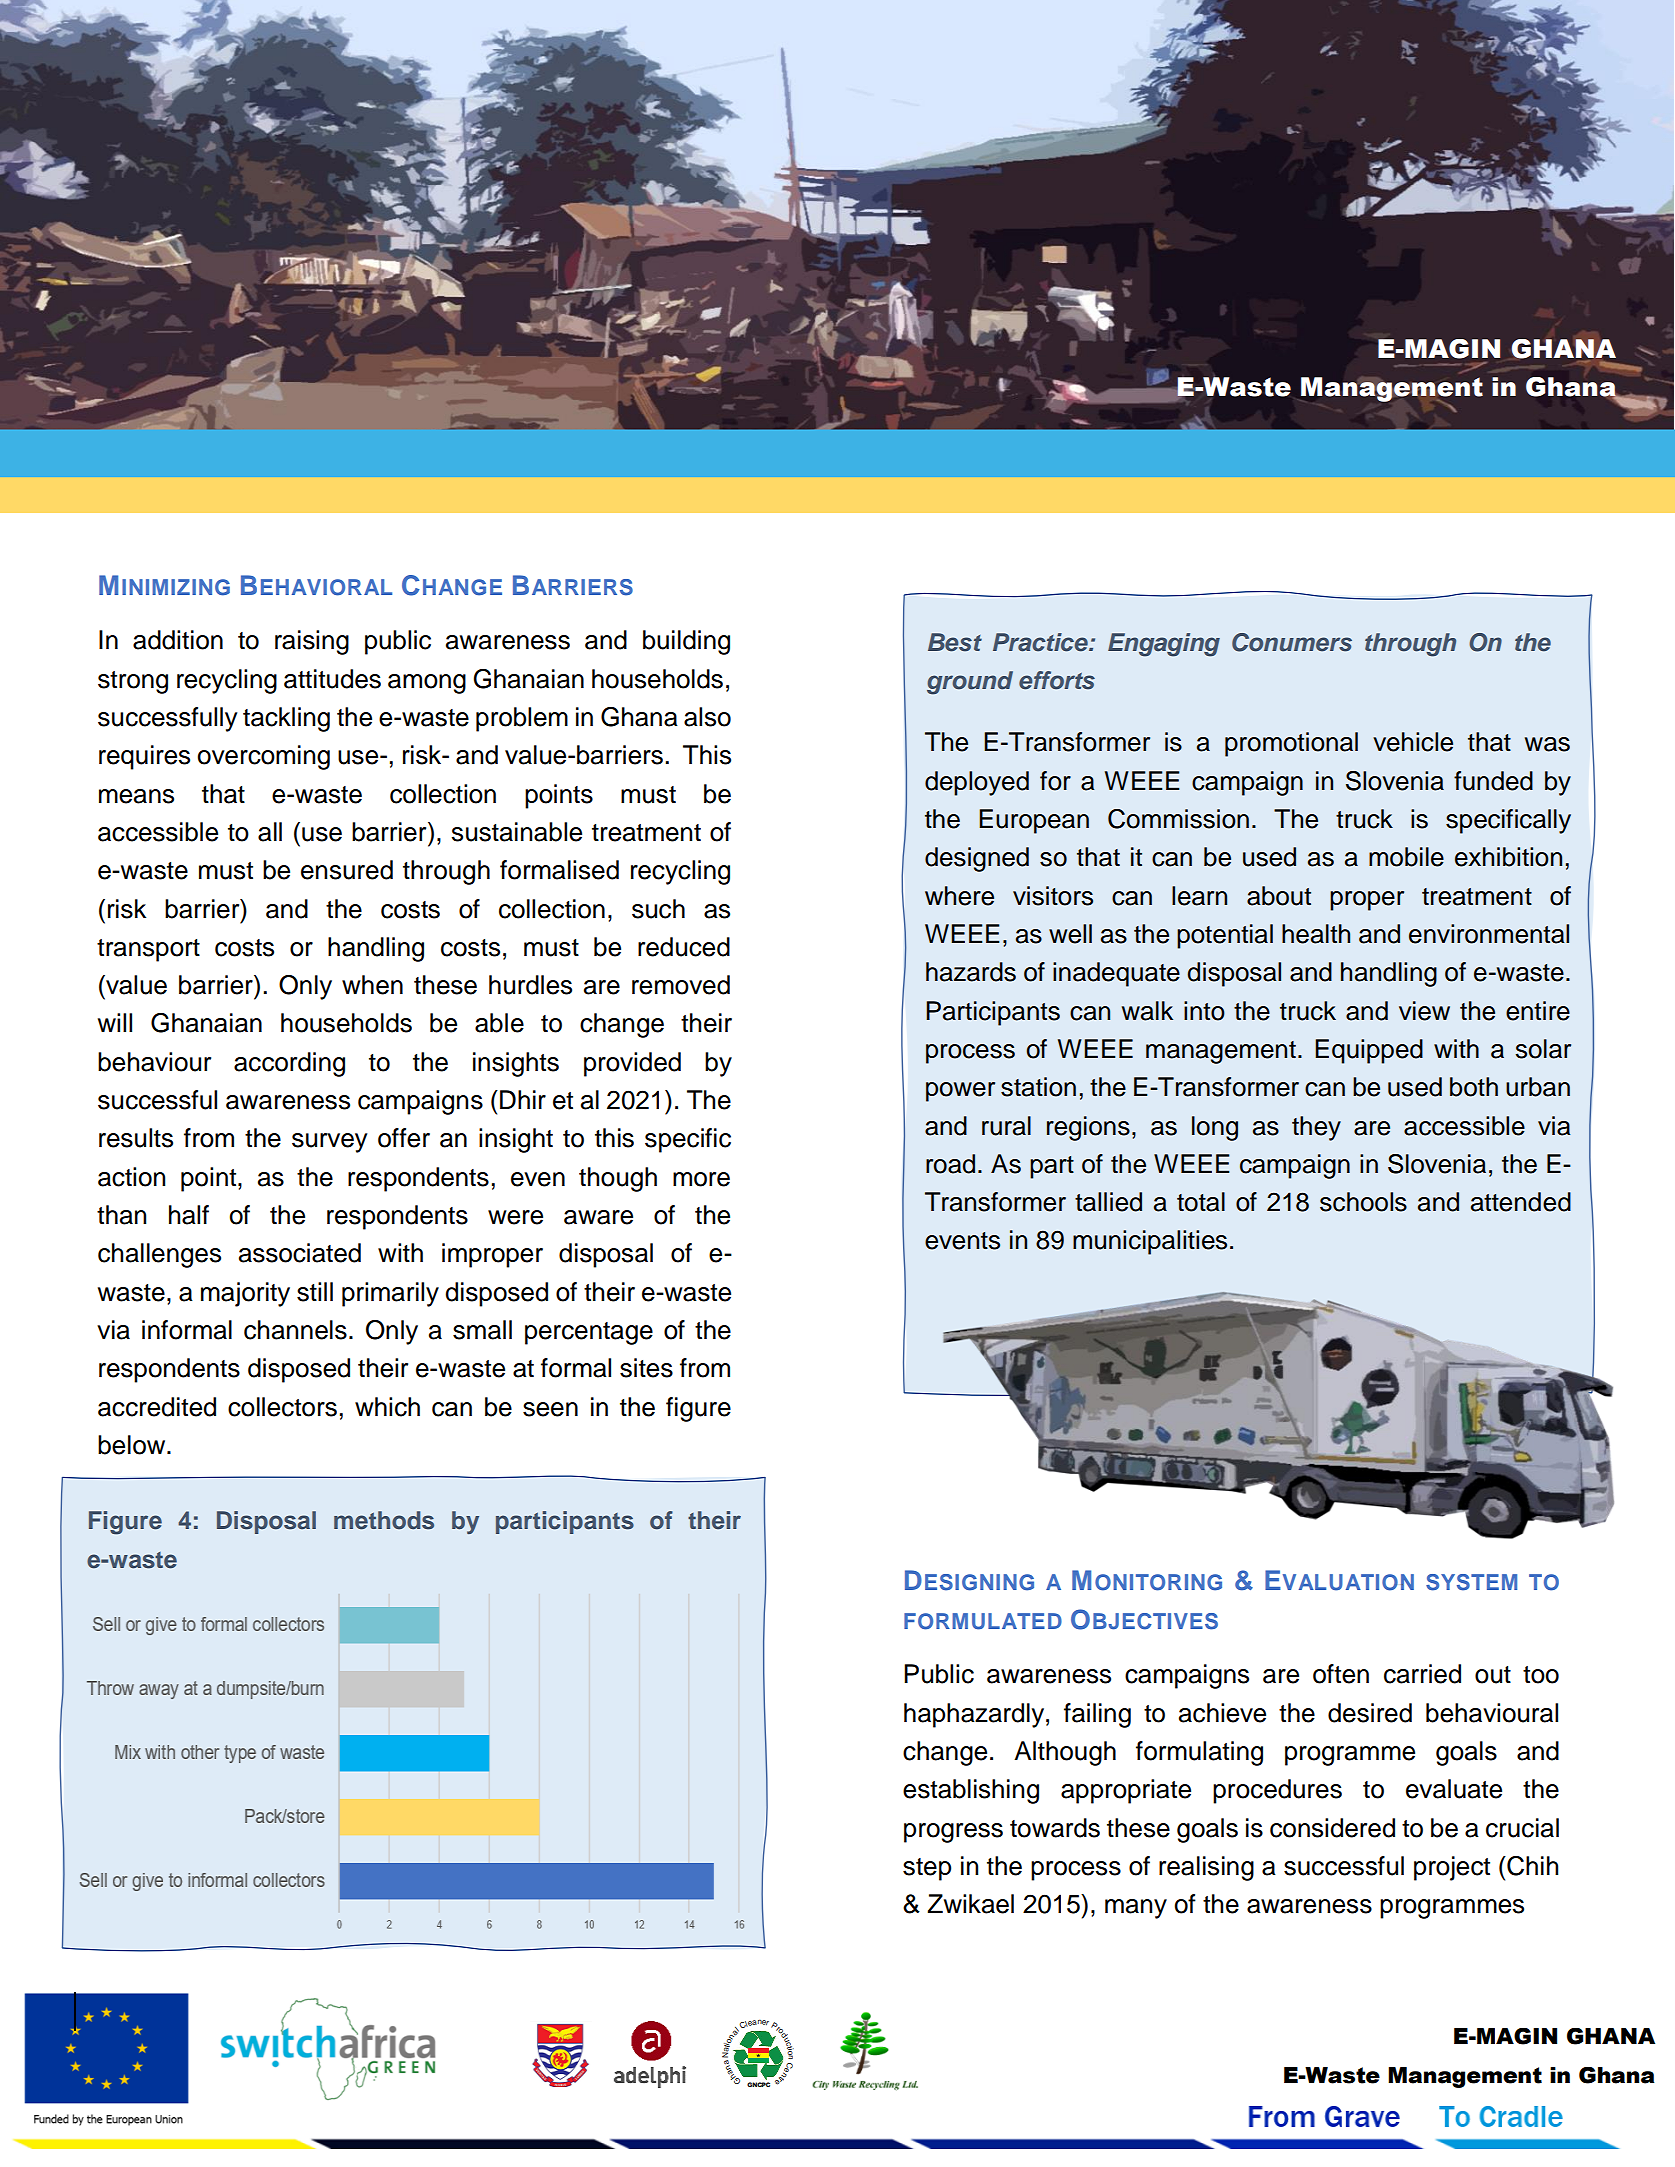 The image size is (1675, 2167). I want to click on attitudes, so click(332, 679).
